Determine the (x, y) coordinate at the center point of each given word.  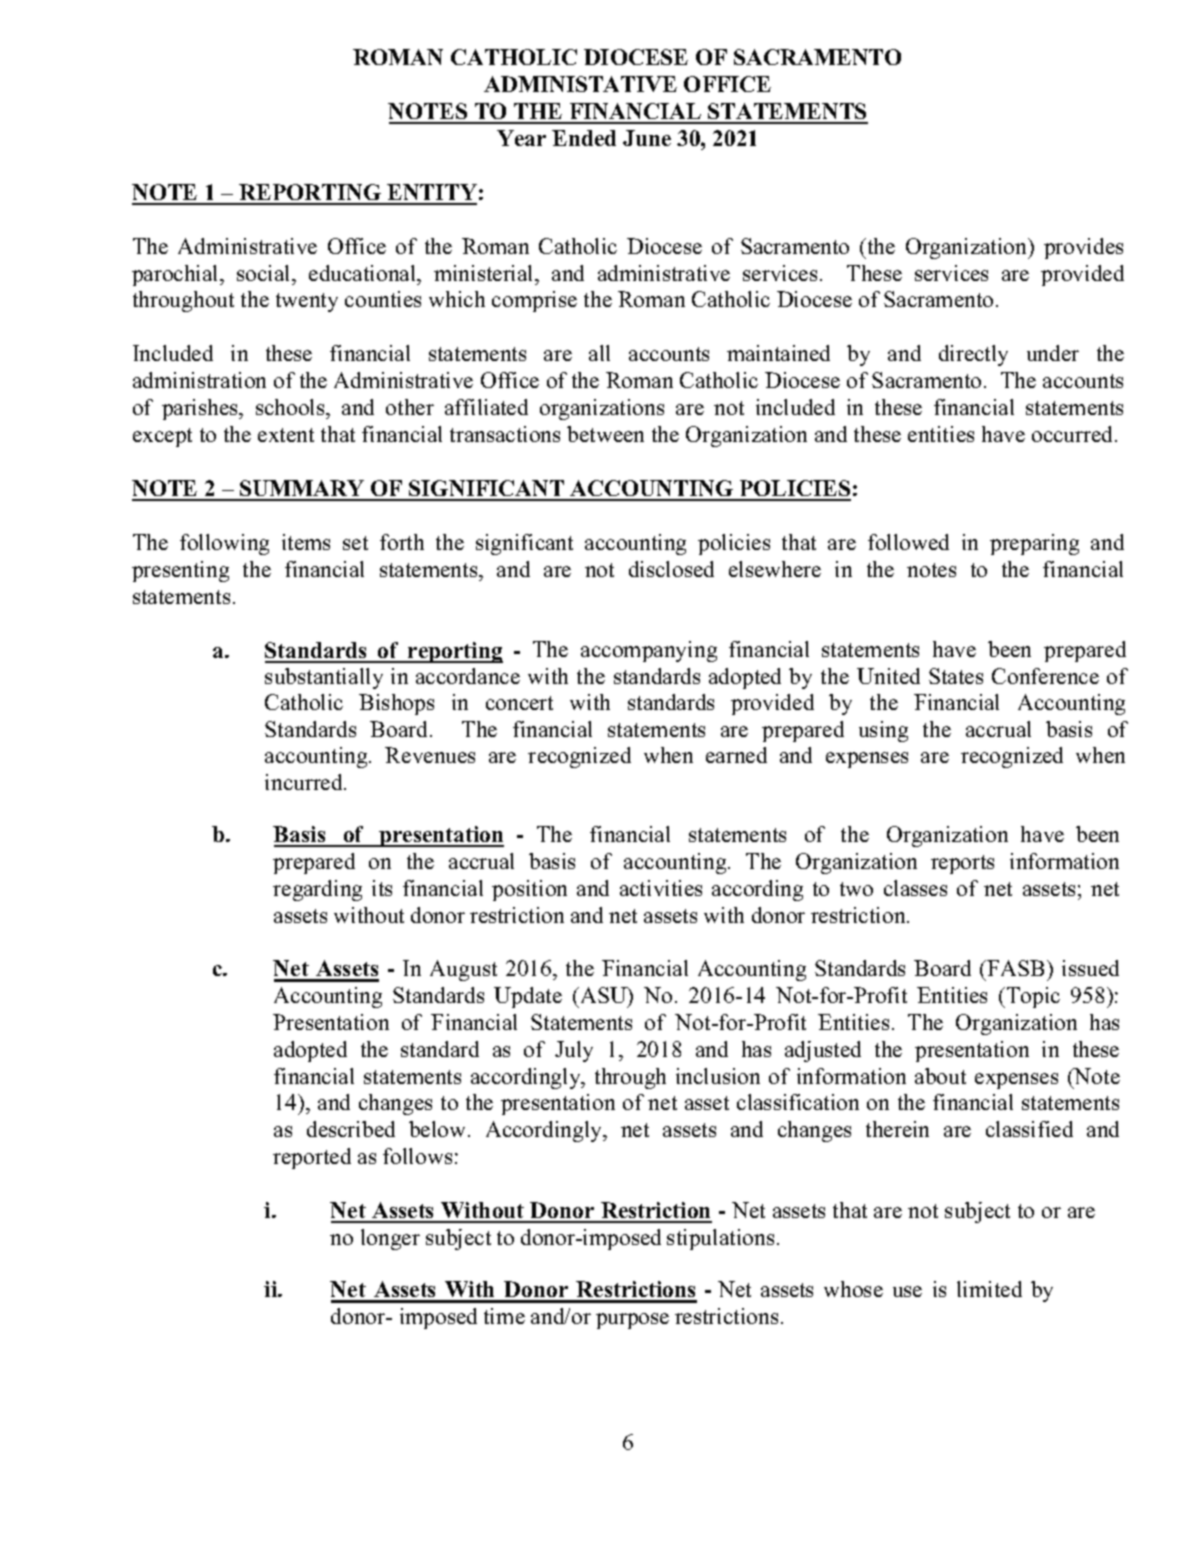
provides (1083, 248)
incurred (305, 782)
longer (390, 1239)
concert (519, 703)
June (647, 138)
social (265, 273)
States (956, 676)
